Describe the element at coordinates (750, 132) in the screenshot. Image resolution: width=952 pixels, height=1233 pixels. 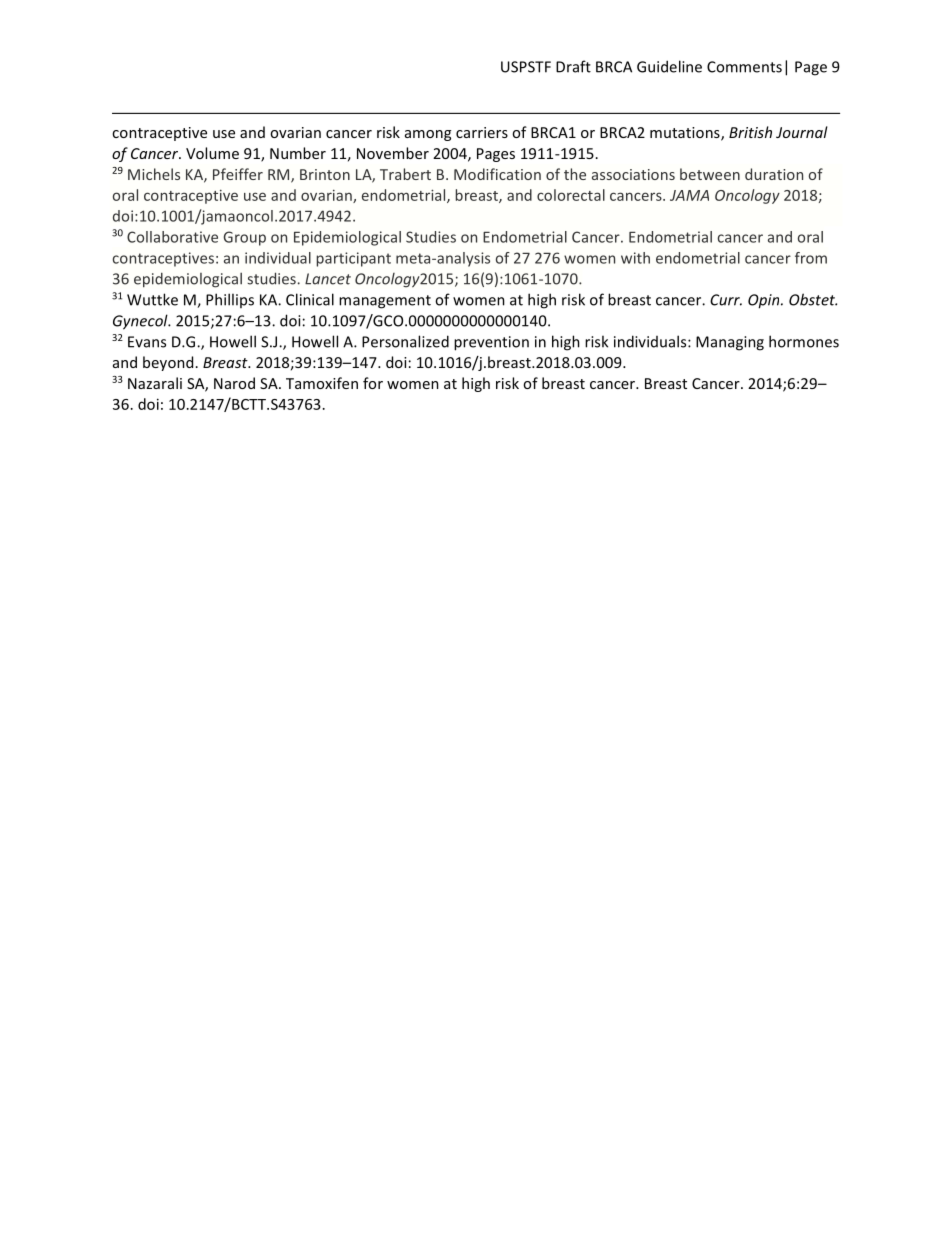
I see `British` at that location.
